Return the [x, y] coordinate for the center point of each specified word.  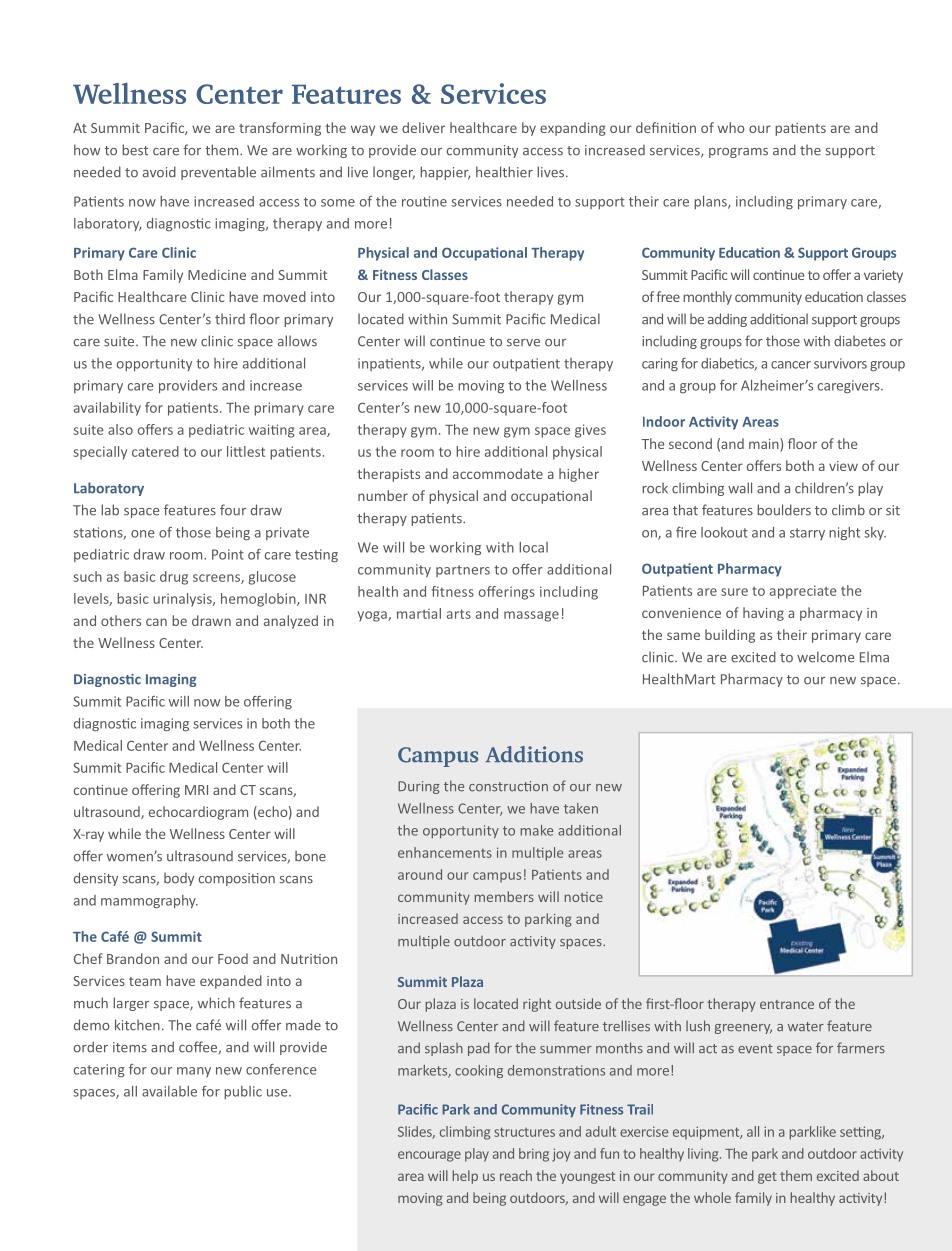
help [465, 1177]
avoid [159, 172]
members [504, 896]
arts [459, 614]
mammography [149, 901]
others [121, 620]
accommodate [498, 473]
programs [738, 153]
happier [445, 173]
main [765, 445]
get [767, 1178]
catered [155, 451]
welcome [825, 657]
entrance [787, 1004]
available [169, 1091]
